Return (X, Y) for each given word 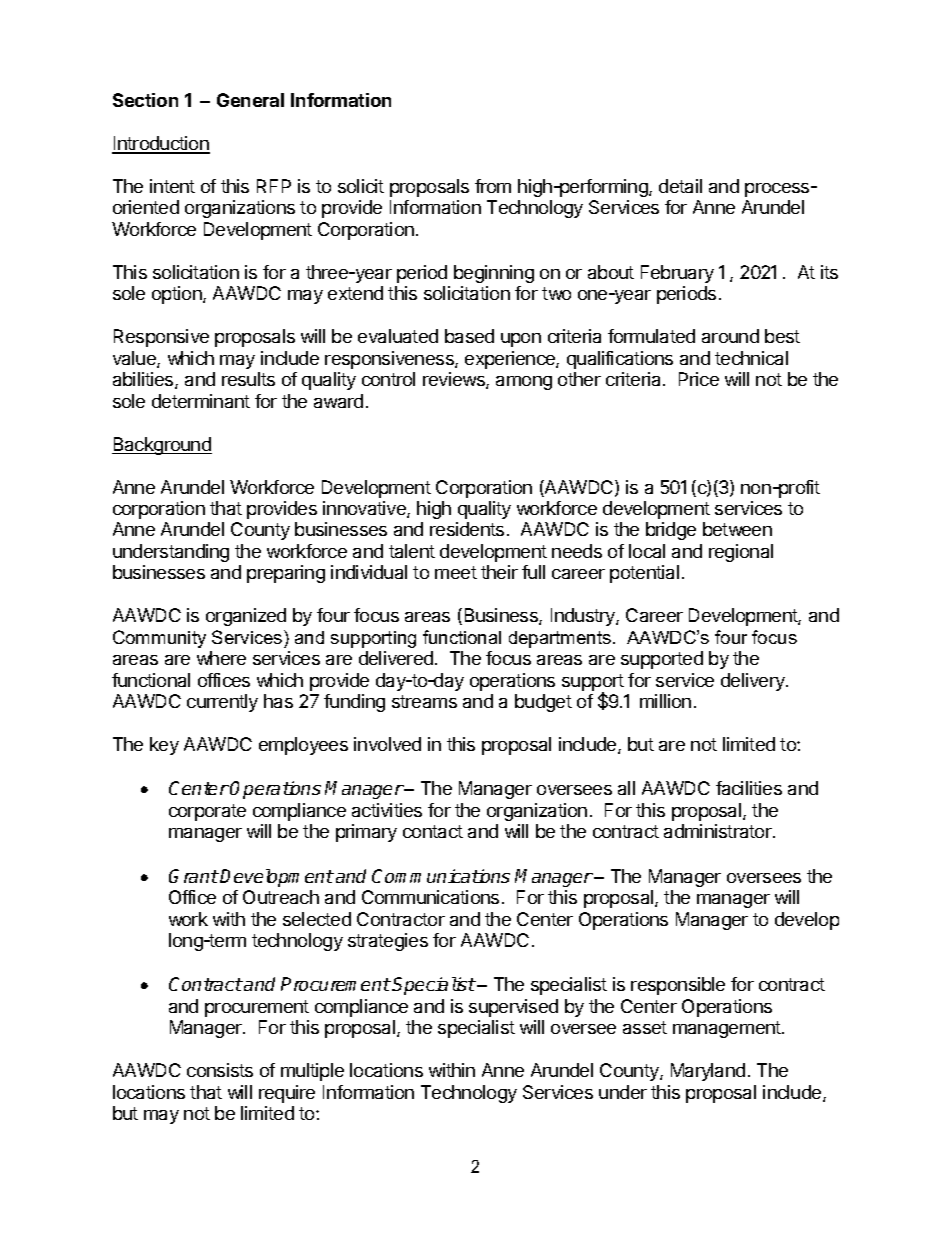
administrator (719, 831)
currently (222, 703)
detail (680, 186)
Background (162, 446)
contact (433, 831)
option (178, 295)
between (737, 529)
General (250, 100)
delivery (754, 682)
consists (220, 1070)
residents (467, 529)
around (730, 336)
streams (424, 701)
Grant (194, 876)
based (469, 336)
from (493, 186)
